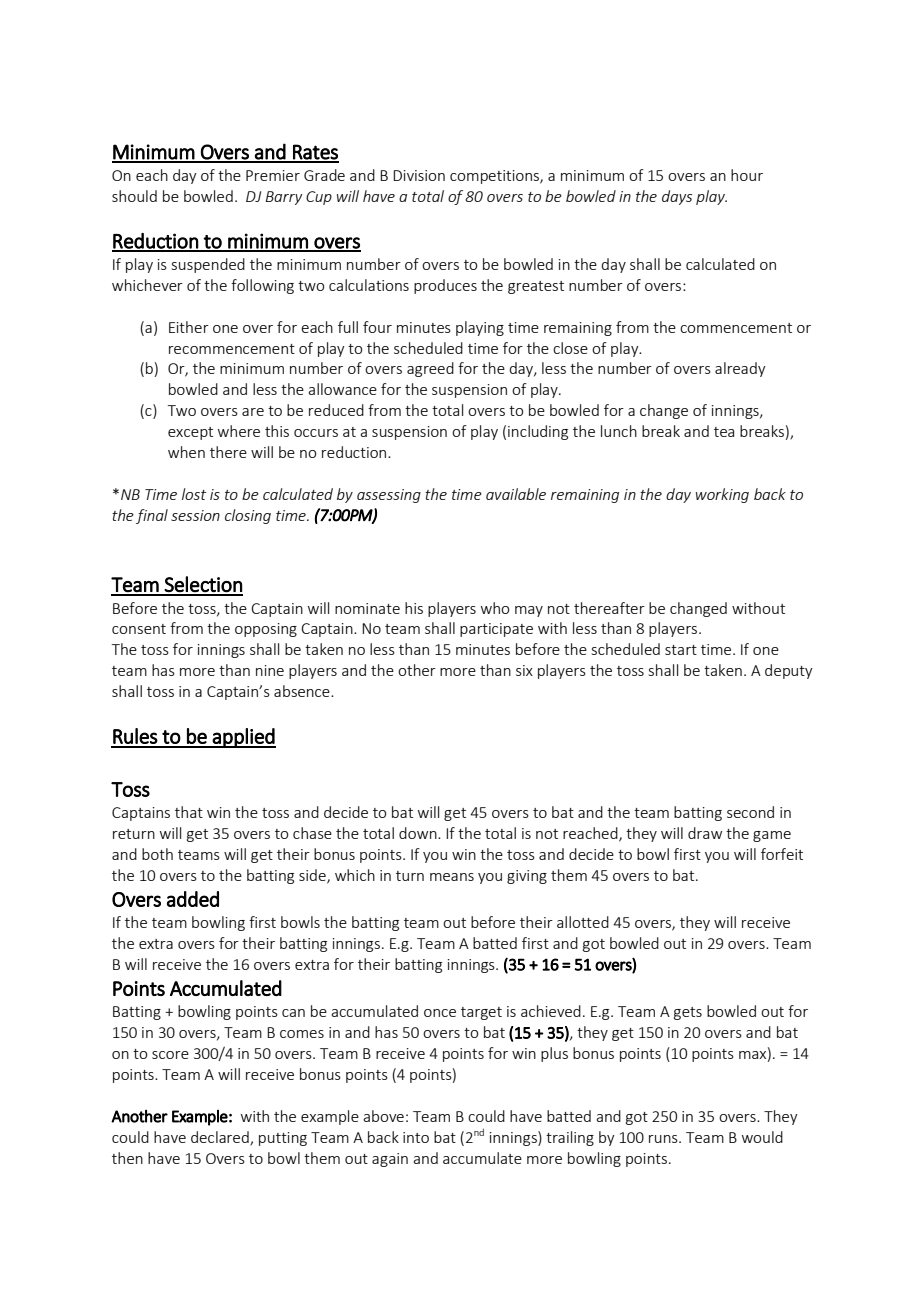  What do you see at coordinates (419, 833) in the screenshot?
I see `down` at bounding box center [419, 833].
